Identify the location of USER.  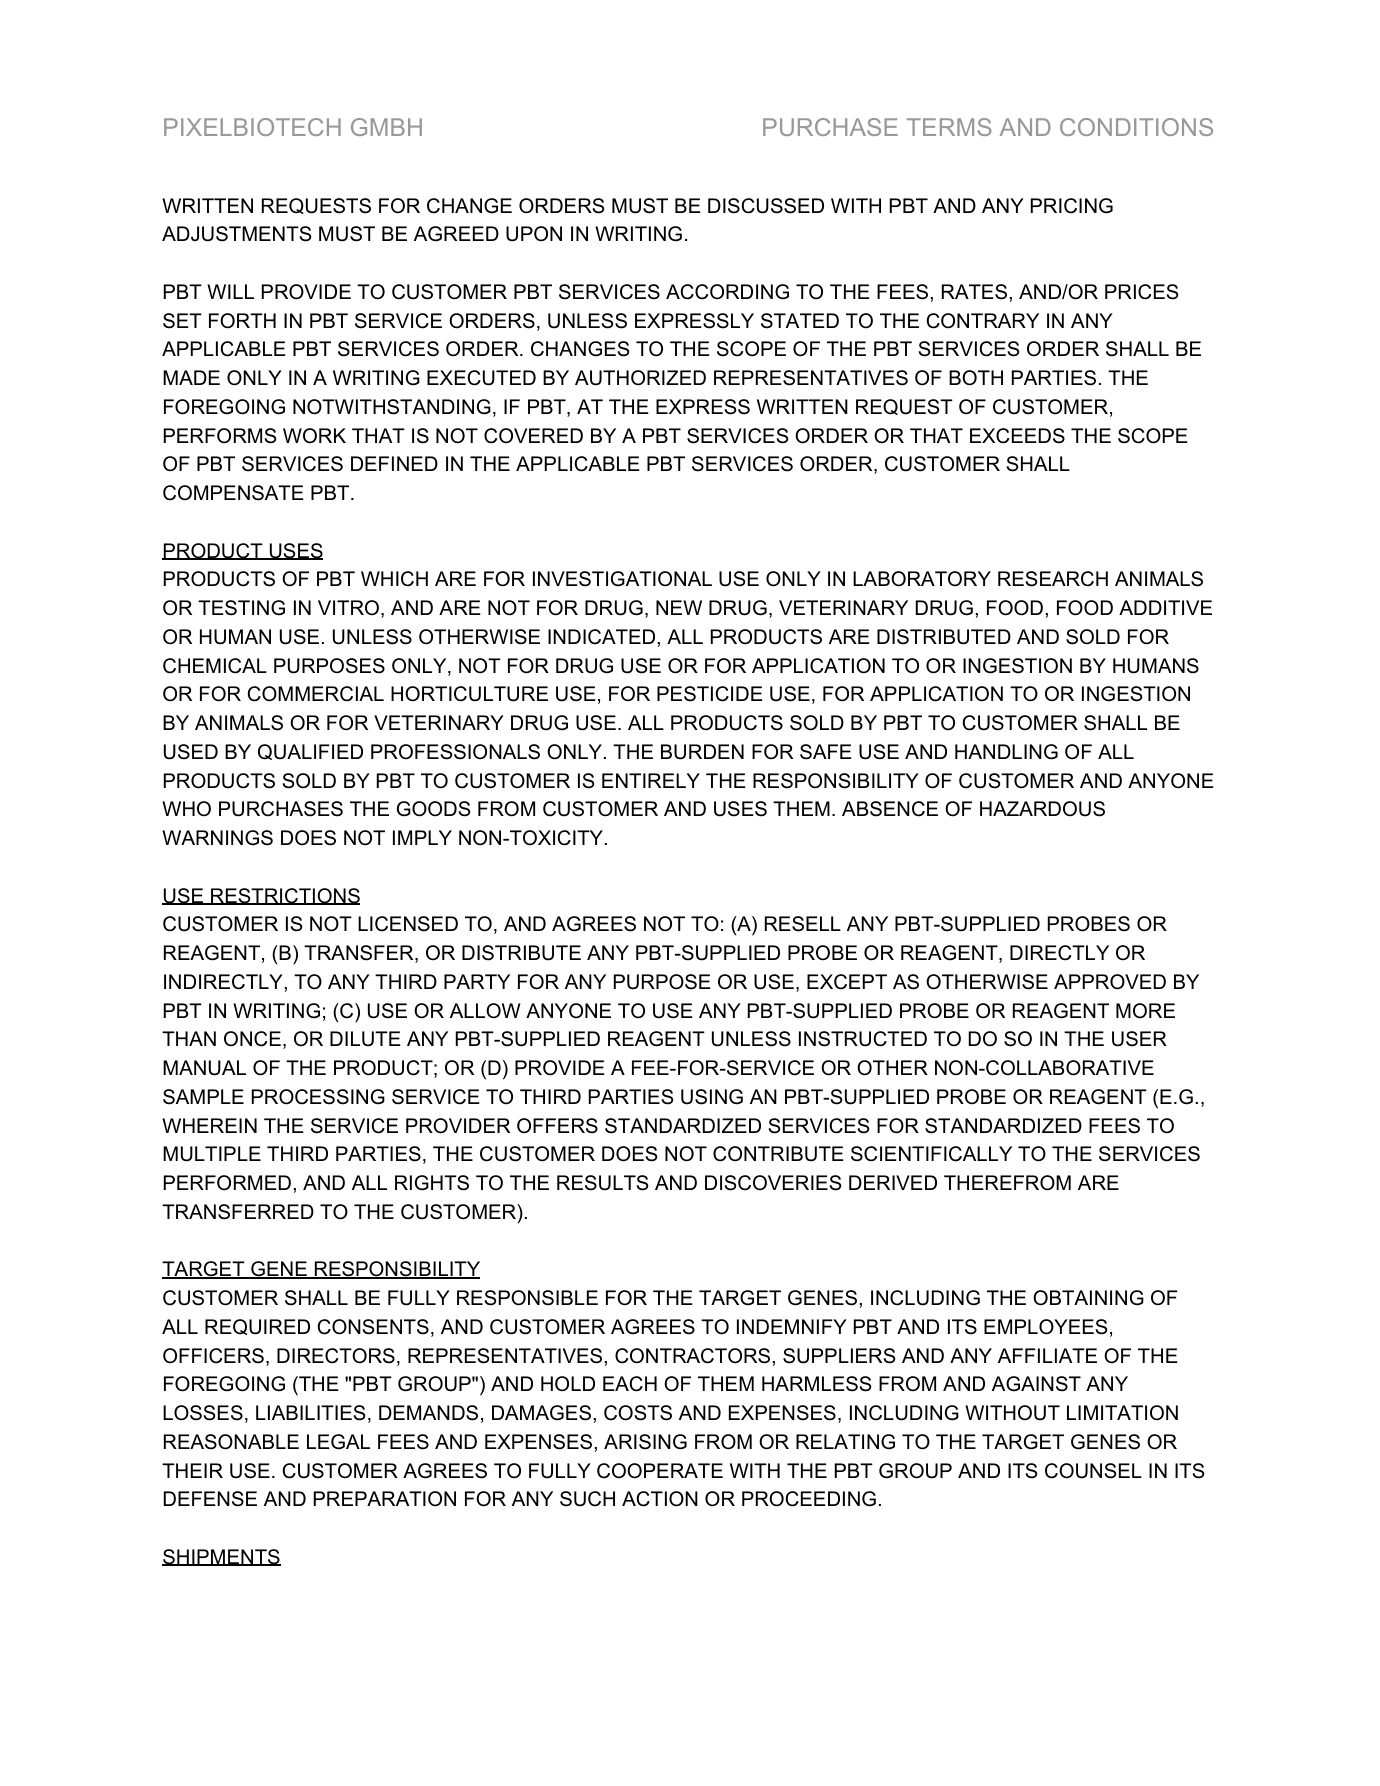
(1139, 1039).
